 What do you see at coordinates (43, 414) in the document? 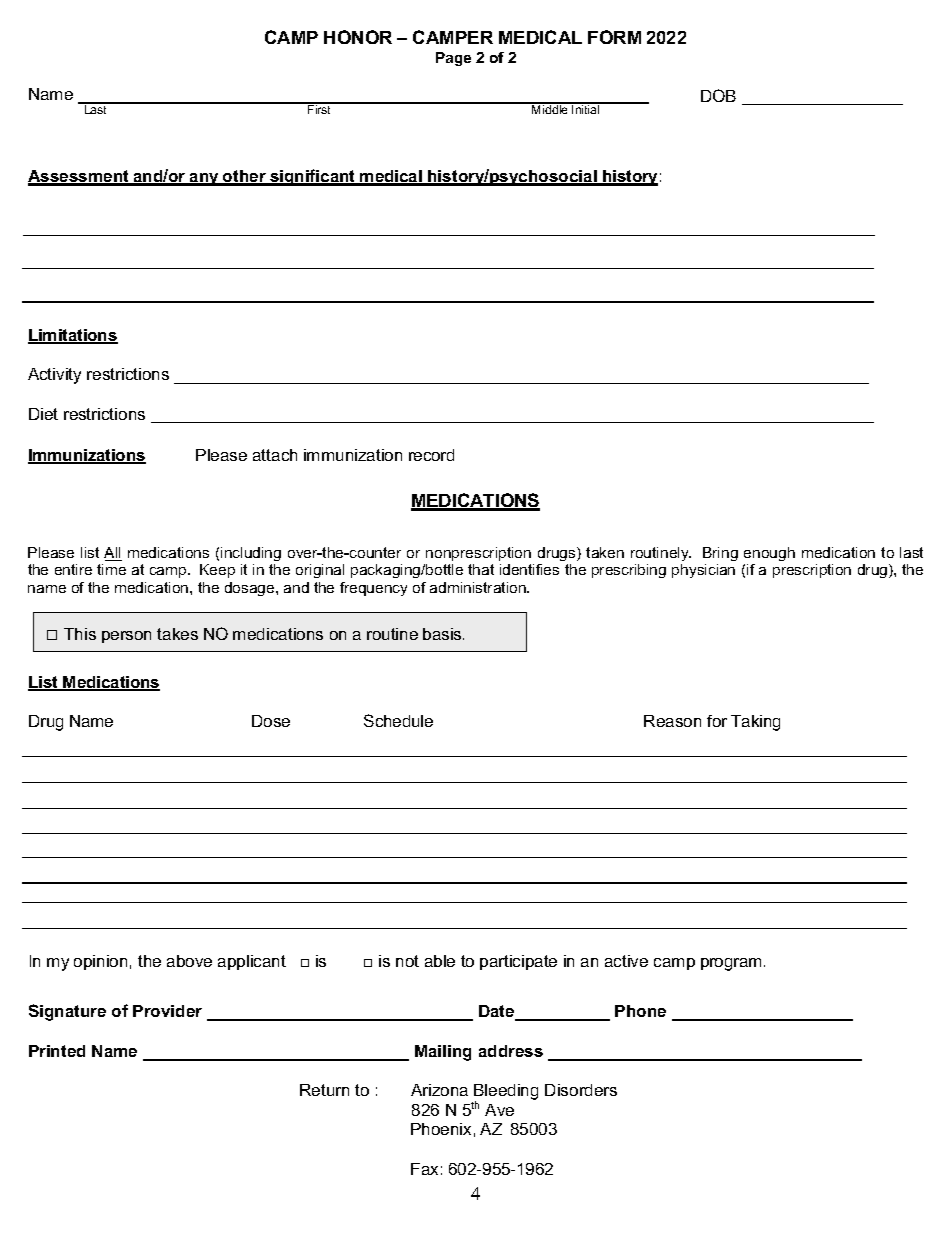
I see `Diet` at bounding box center [43, 414].
